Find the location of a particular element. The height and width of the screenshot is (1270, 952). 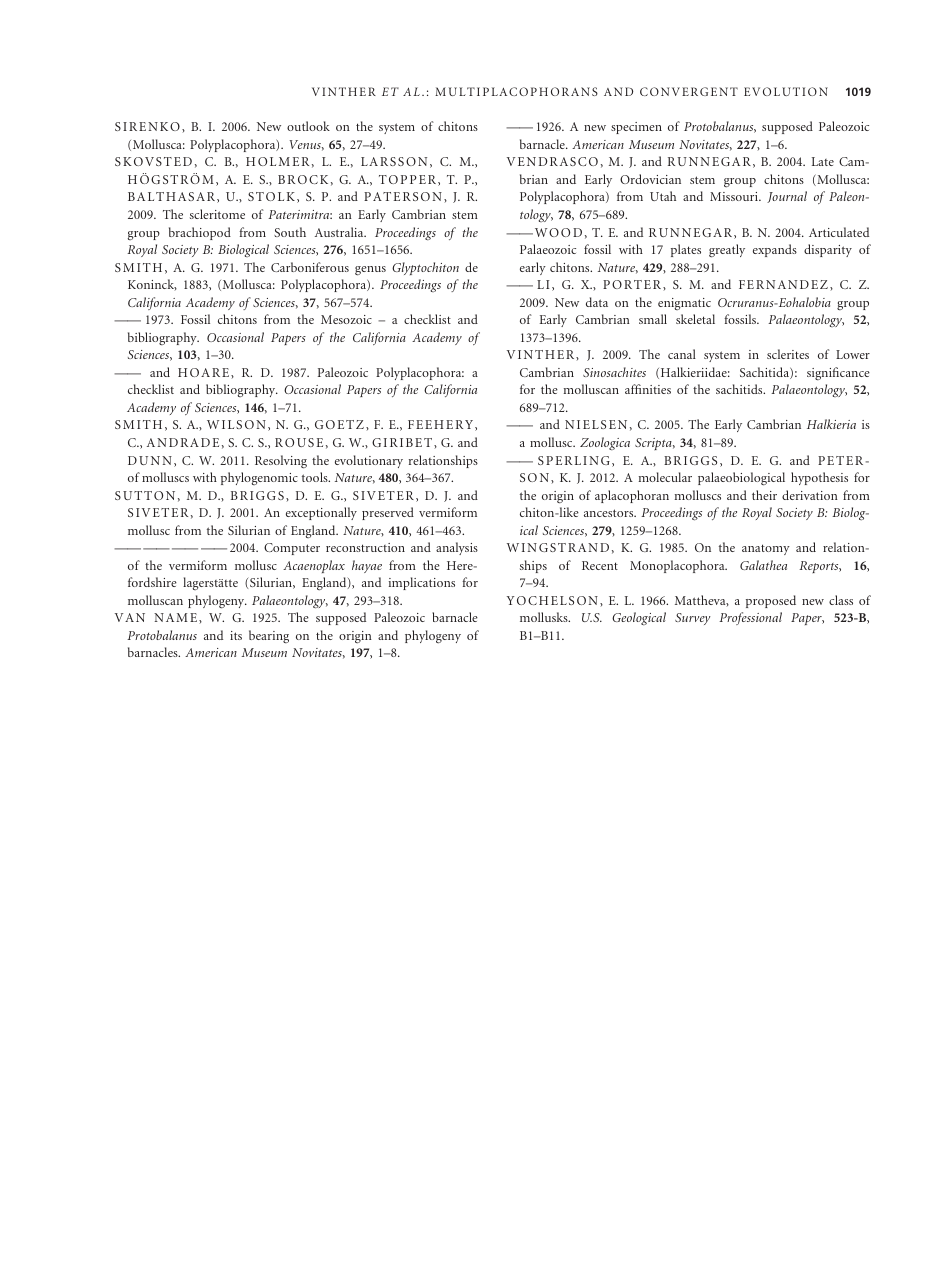

mollusks is located at coordinates (545, 617).
